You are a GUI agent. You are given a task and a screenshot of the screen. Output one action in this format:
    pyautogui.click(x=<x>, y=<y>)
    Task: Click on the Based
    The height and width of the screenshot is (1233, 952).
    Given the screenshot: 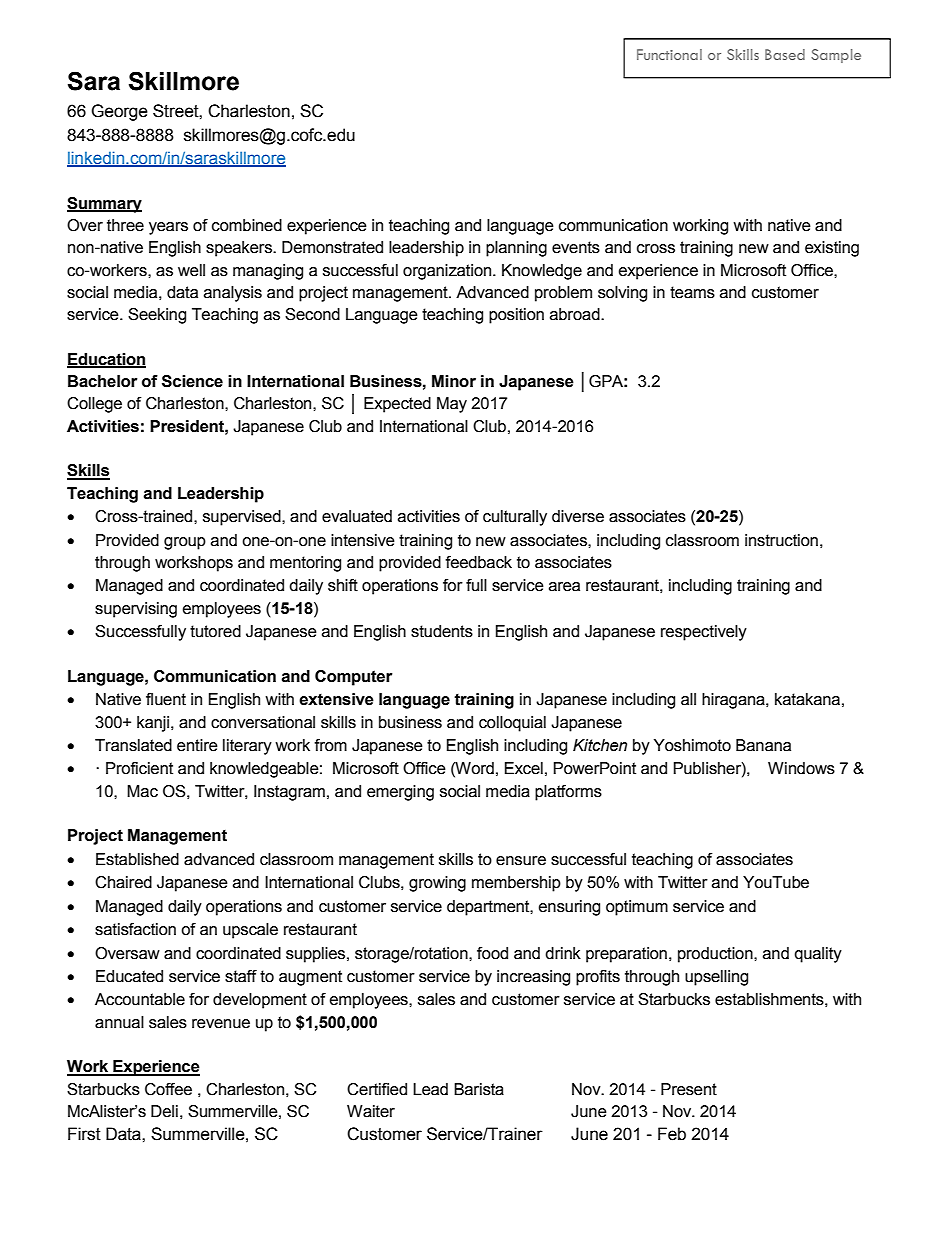 What is the action you would take?
    pyautogui.click(x=785, y=54)
